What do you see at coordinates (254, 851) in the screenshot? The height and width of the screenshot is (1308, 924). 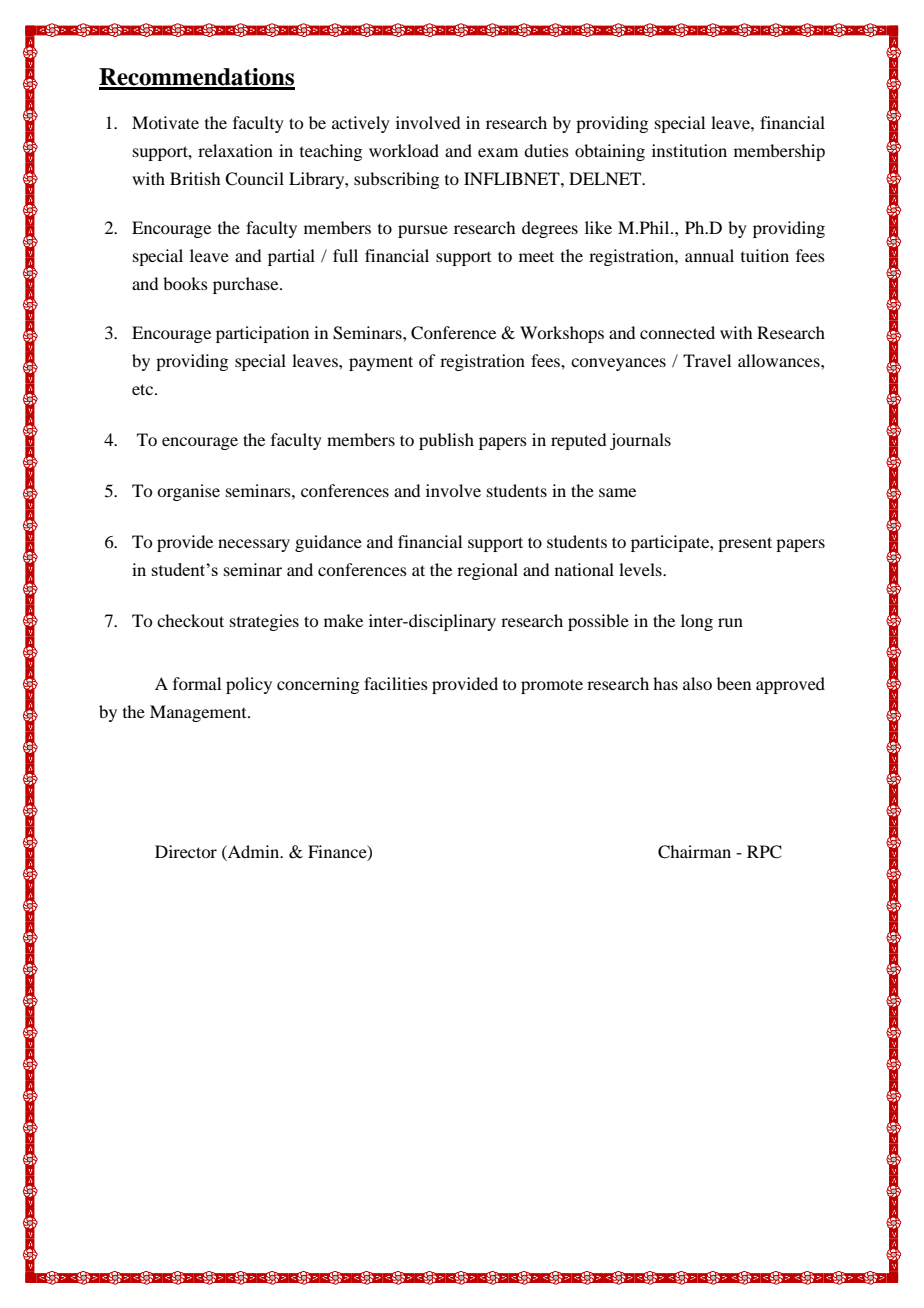 I see `Admin` at bounding box center [254, 851].
